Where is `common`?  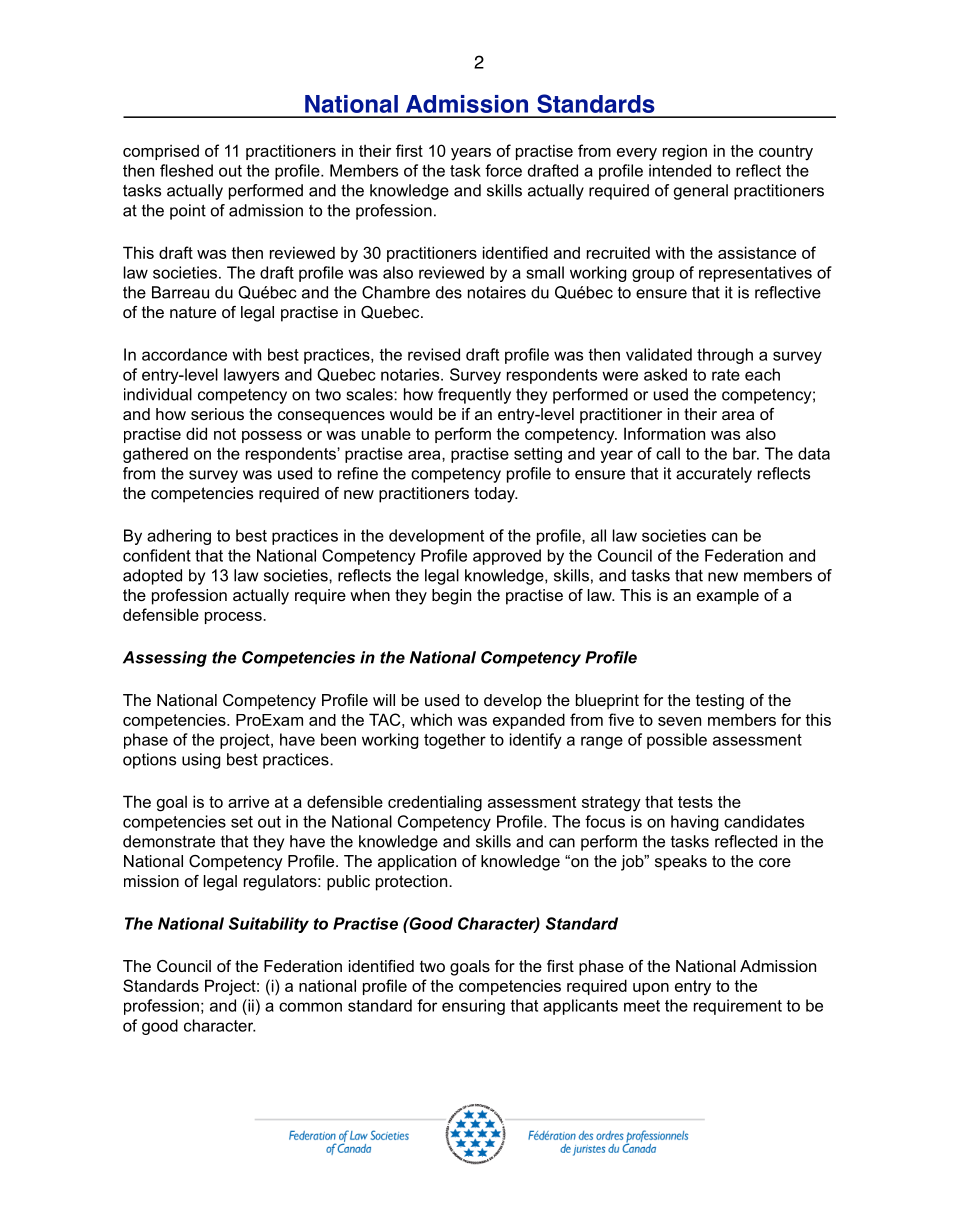
common is located at coordinates (310, 1007).
